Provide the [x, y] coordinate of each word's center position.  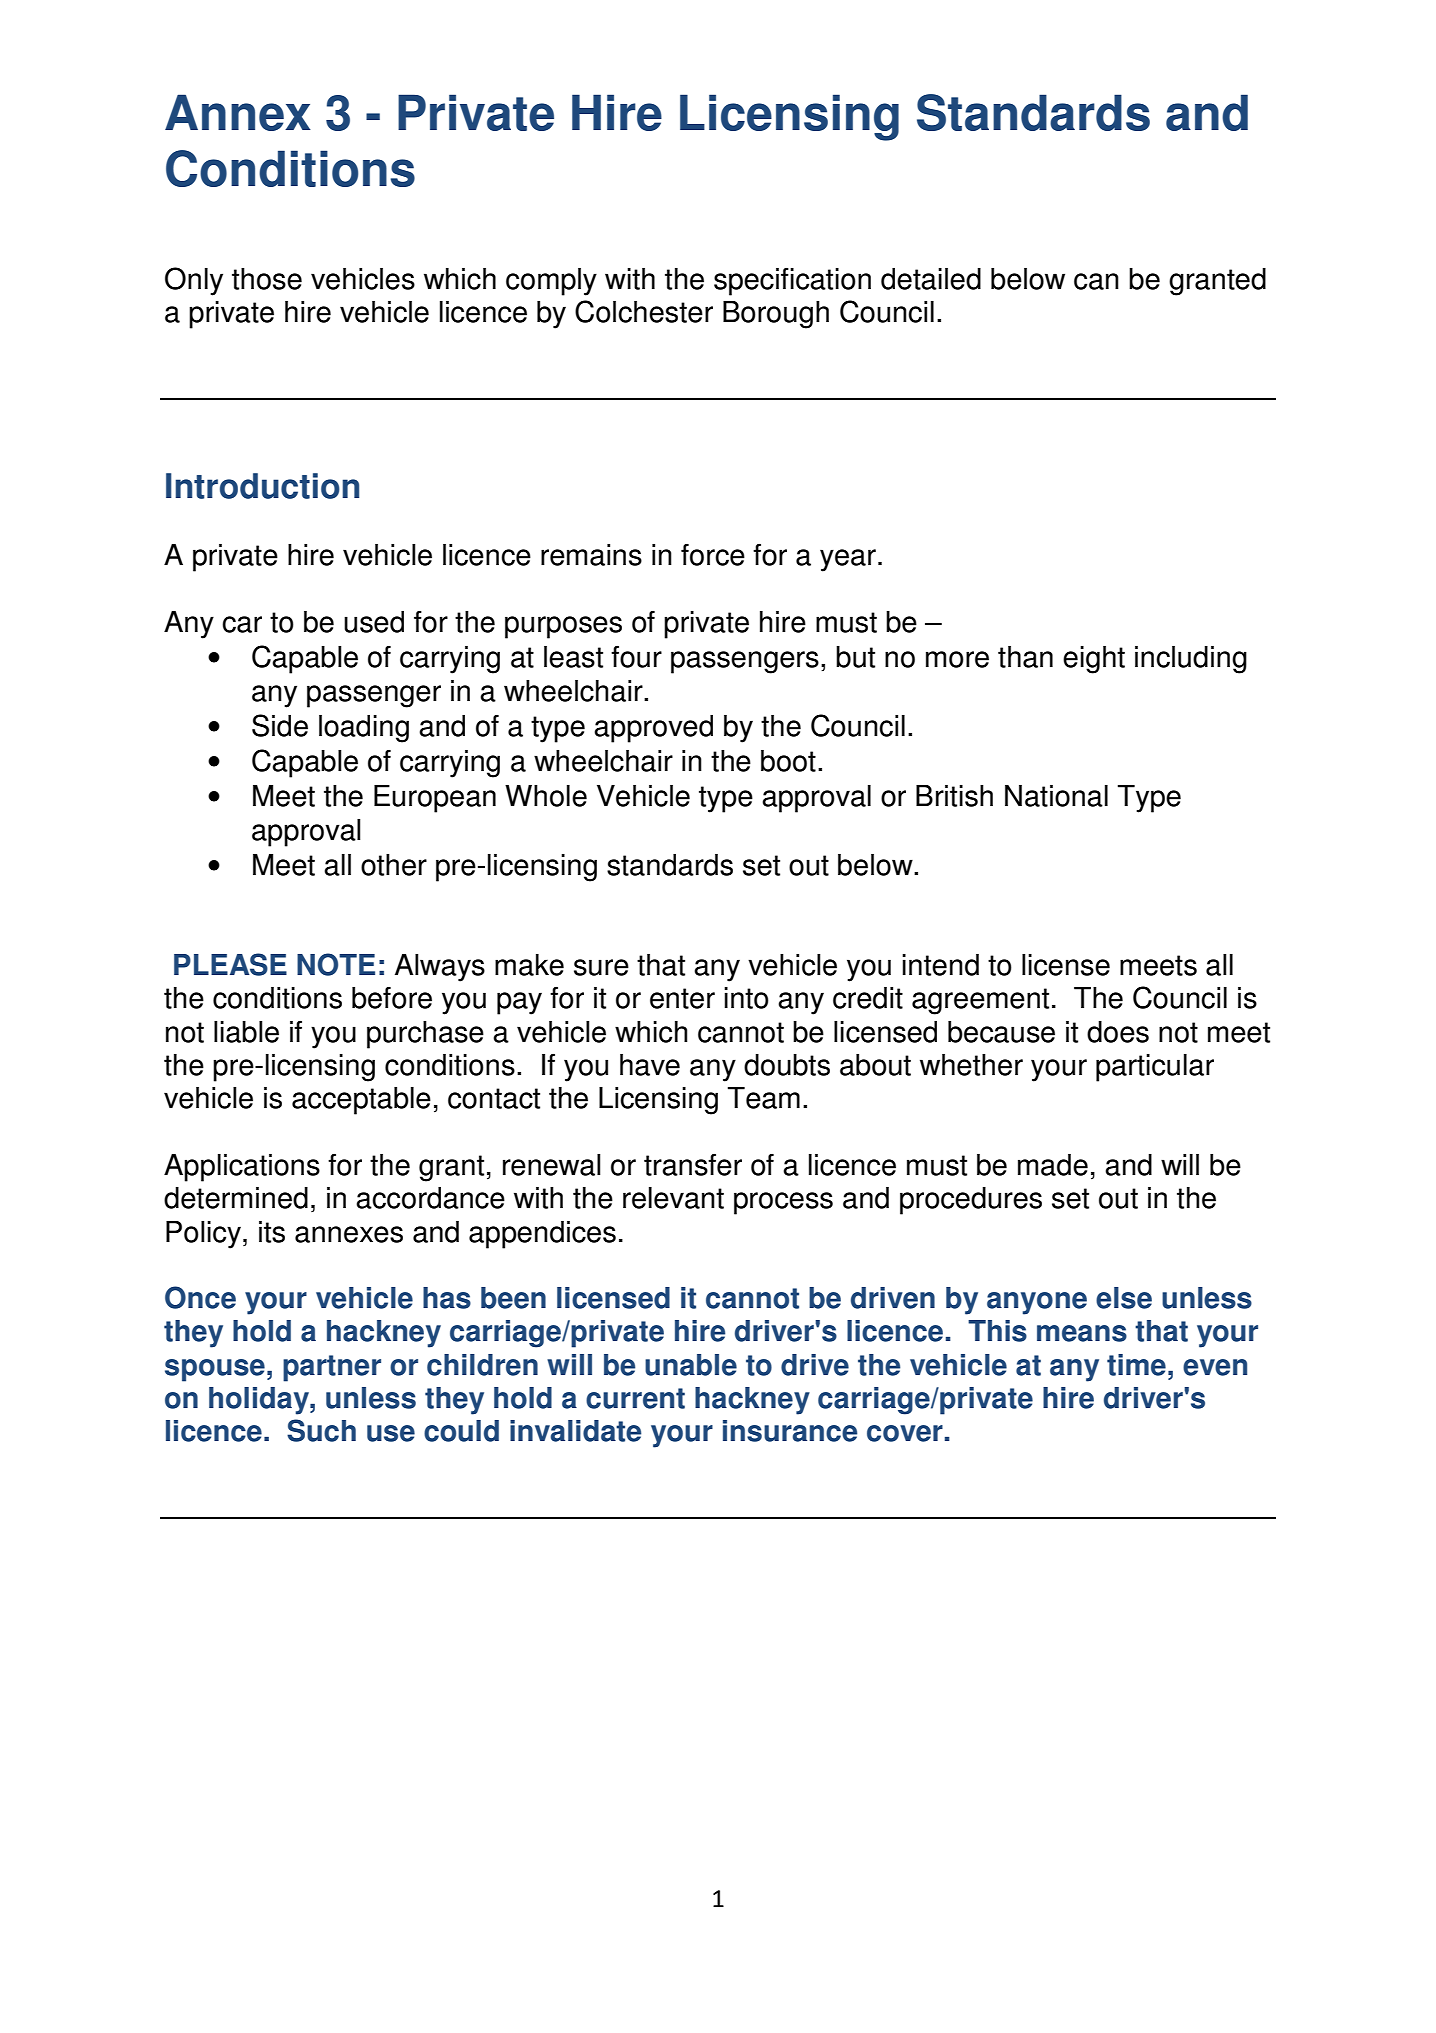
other [394, 865]
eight [1094, 660]
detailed [931, 279]
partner [332, 1368]
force [713, 554]
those [267, 279]
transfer [693, 1164]
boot [788, 761]
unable [691, 1365]
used [374, 622]
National [1056, 796]
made [1053, 1165]
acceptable [361, 1101]
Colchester [644, 311]
